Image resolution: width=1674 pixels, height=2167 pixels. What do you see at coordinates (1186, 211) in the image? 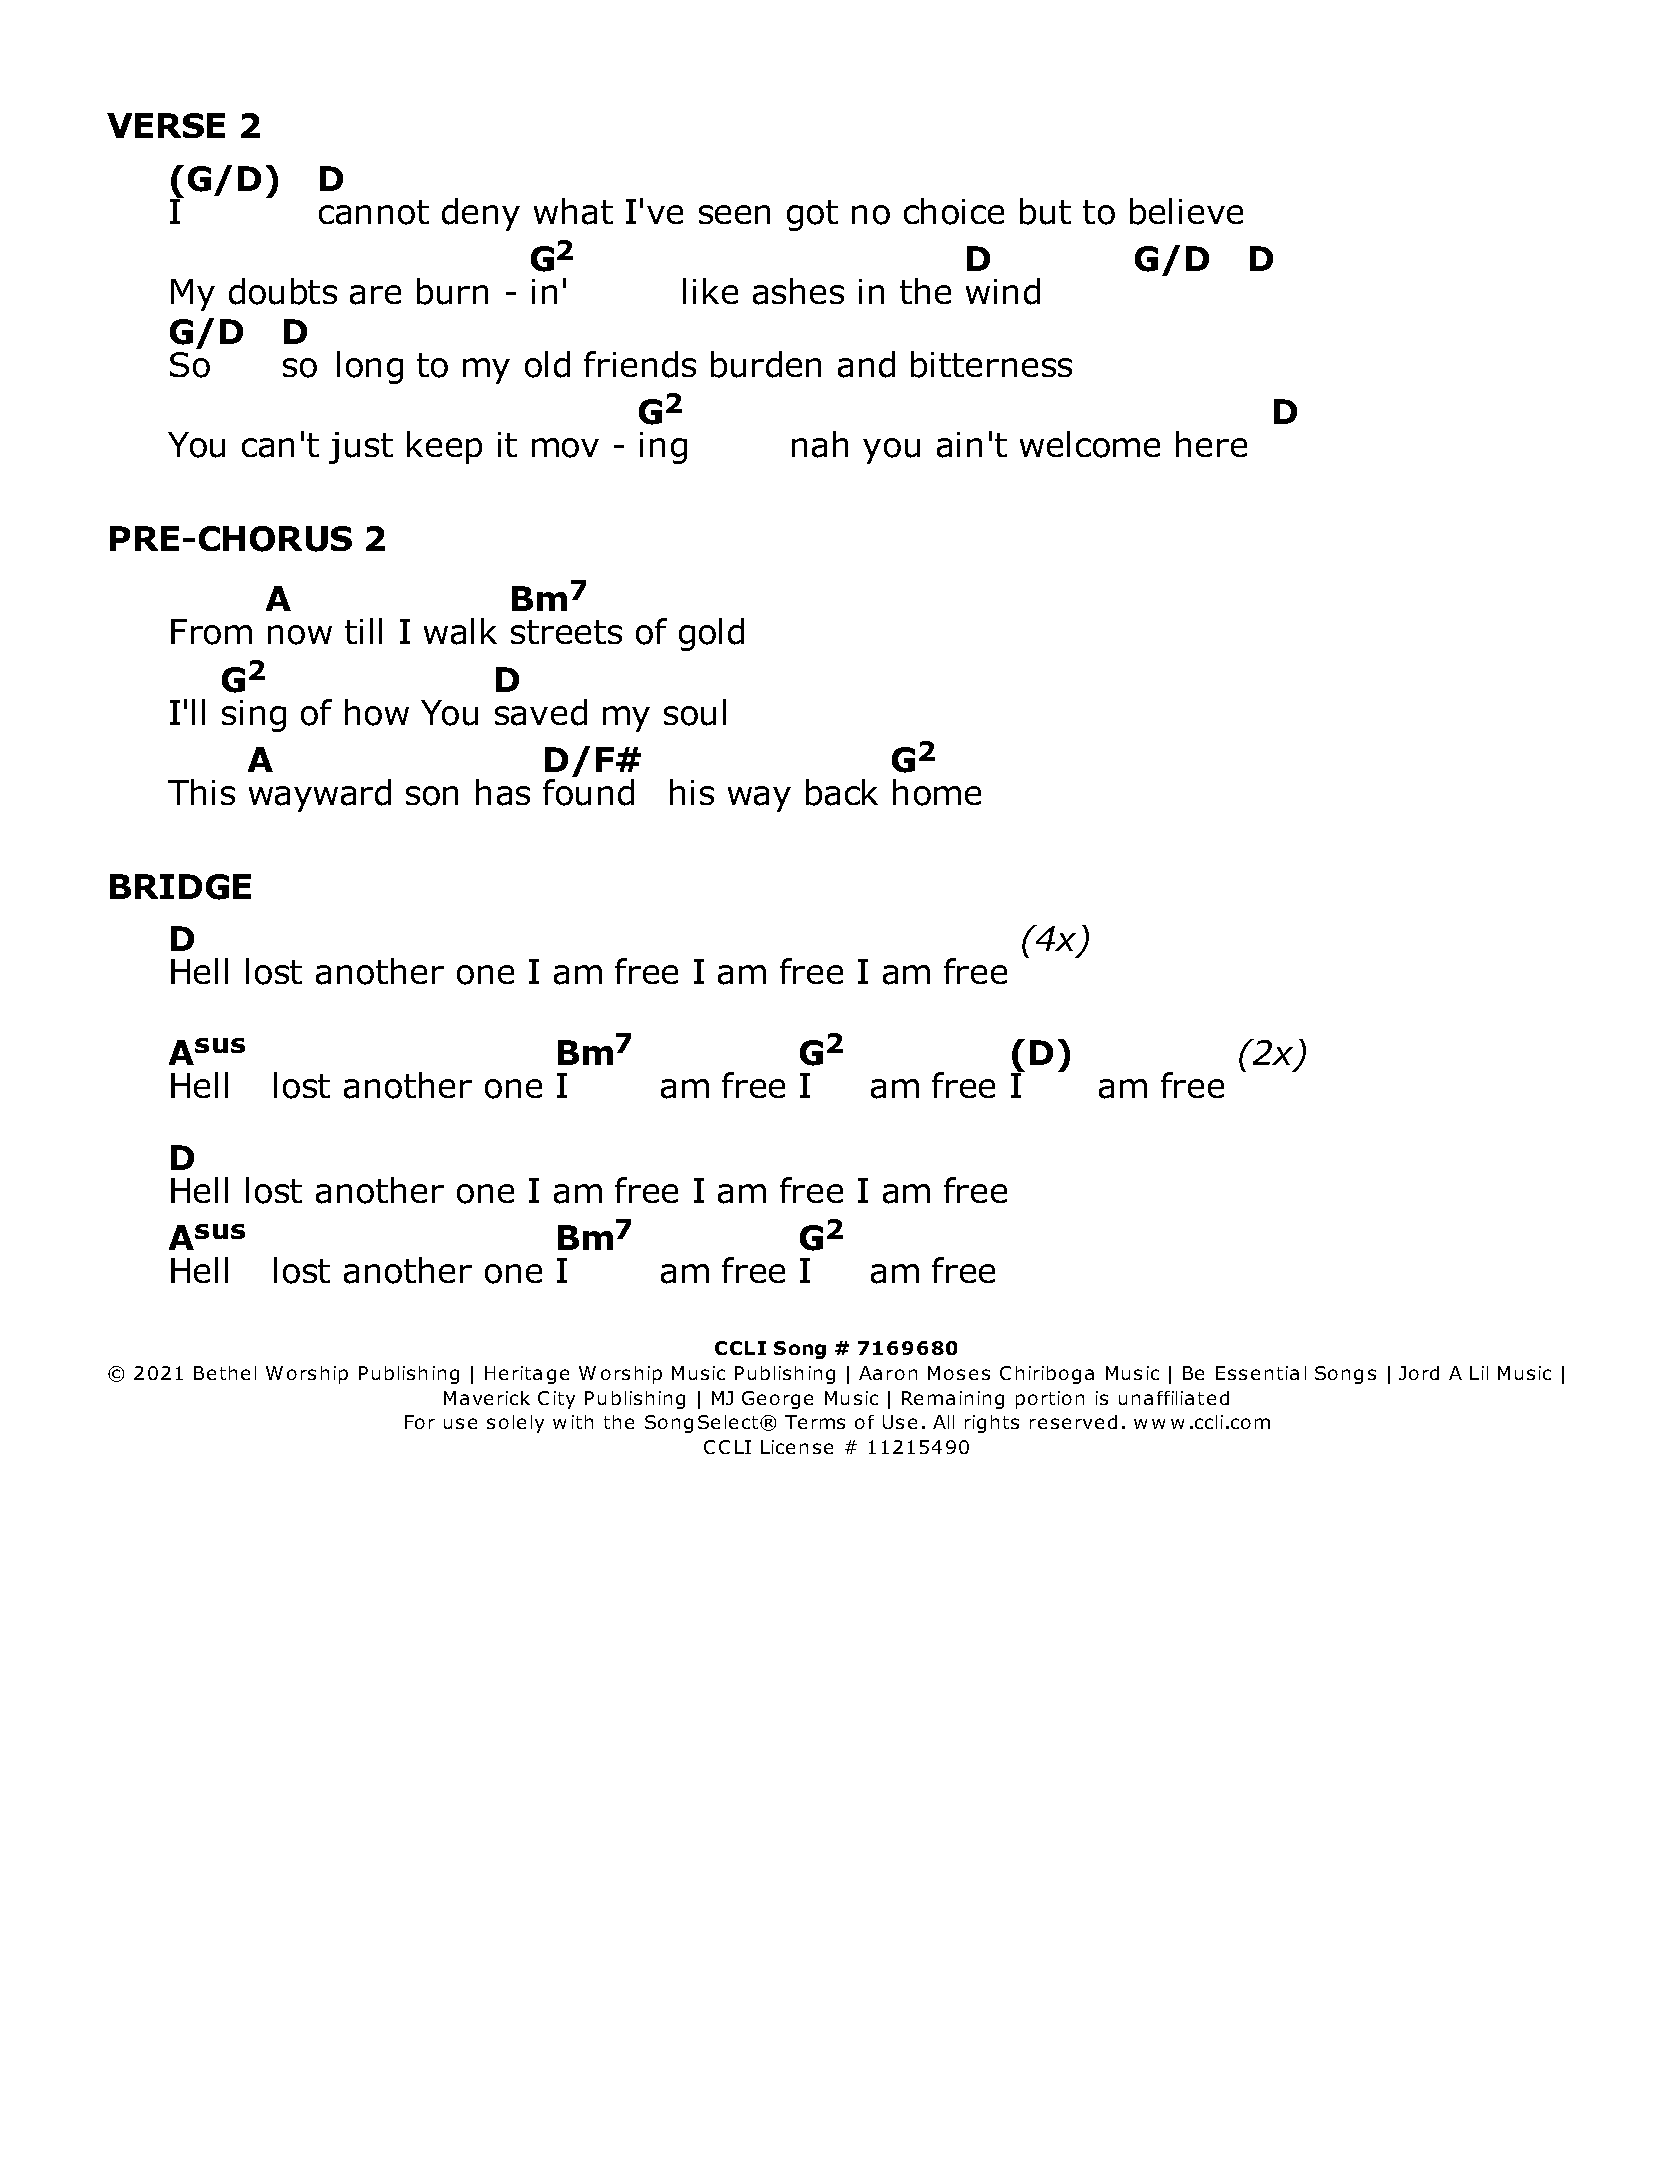
I see `believe` at bounding box center [1186, 211].
